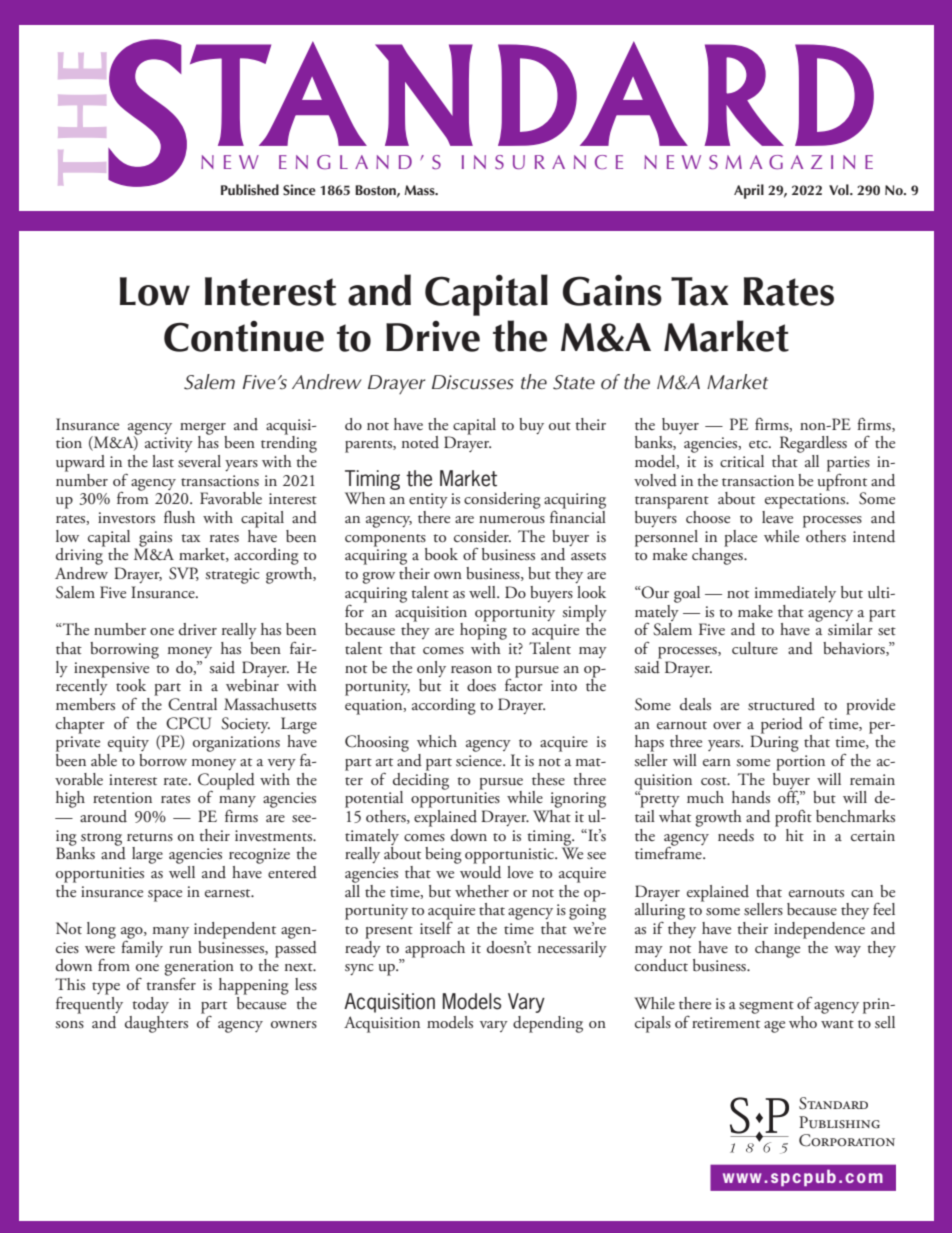 The height and width of the image is (1233, 952). What do you see at coordinates (131, 685) in the image?
I see `took` at bounding box center [131, 685].
